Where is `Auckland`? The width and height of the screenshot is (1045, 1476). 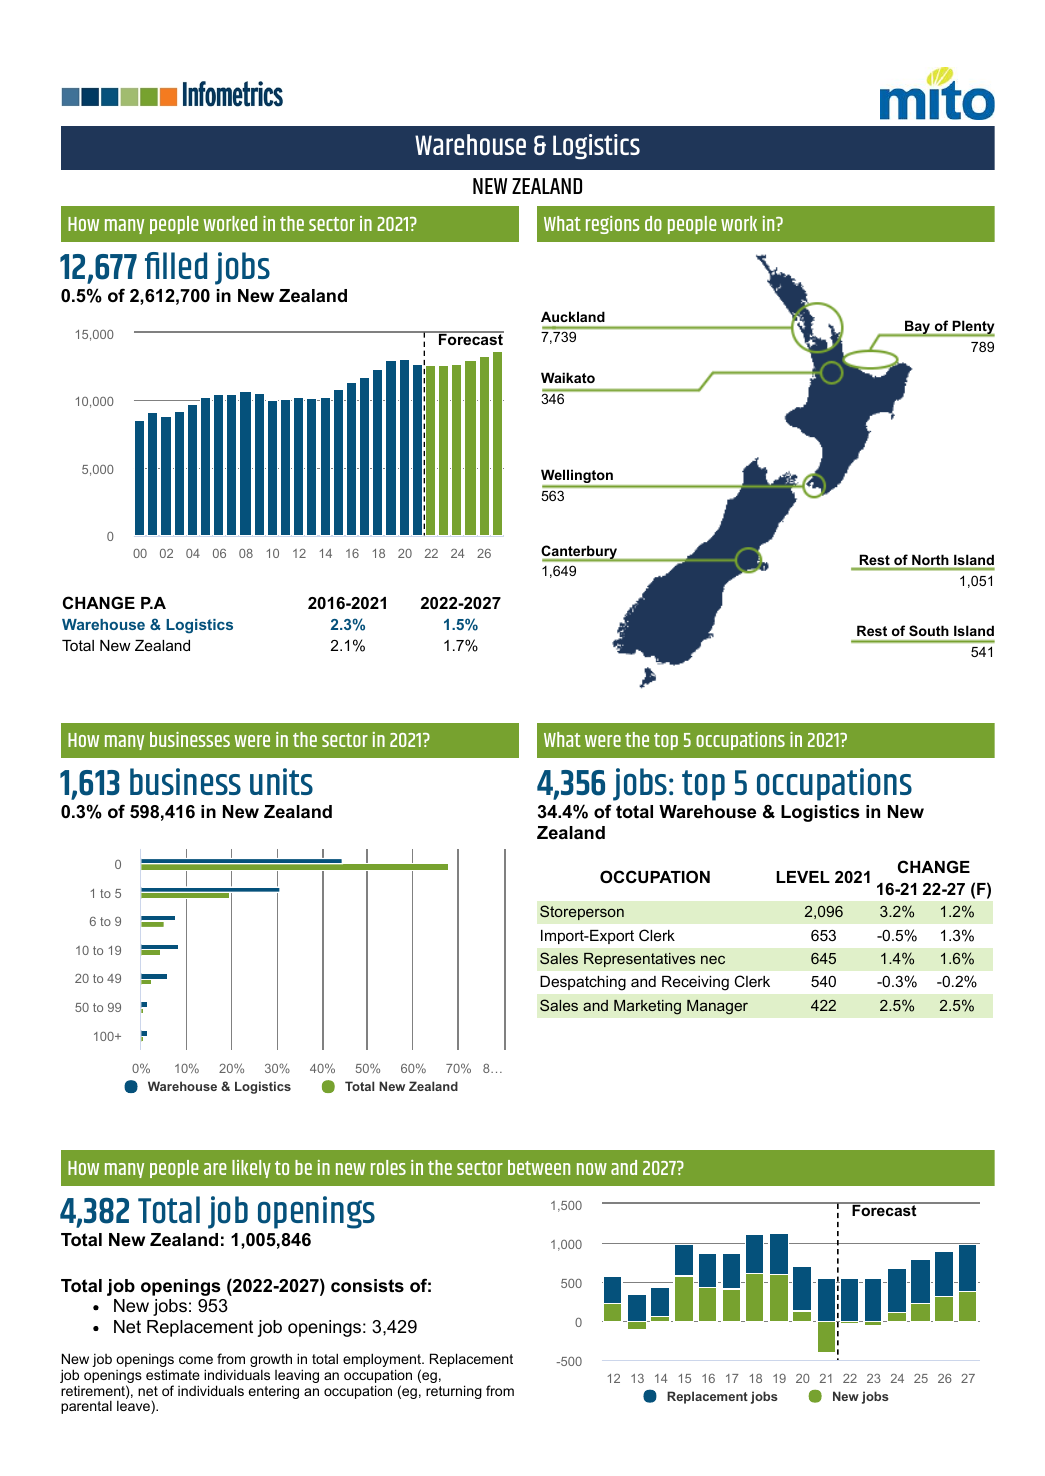 Auckland is located at coordinates (573, 316).
